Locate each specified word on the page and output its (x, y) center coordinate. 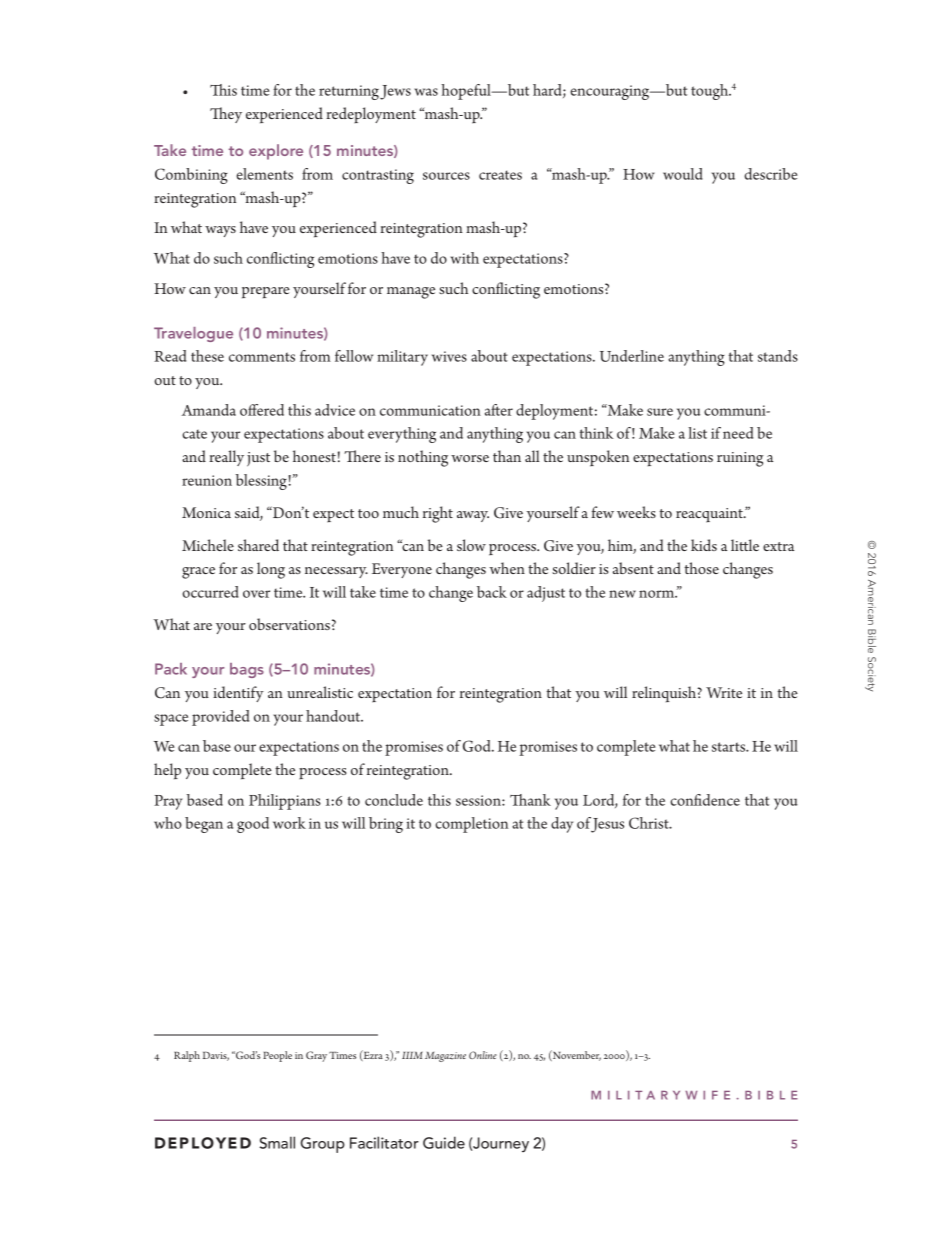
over (256, 594)
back (492, 592)
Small (277, 1142)
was (426, 92)
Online (483, 1055)
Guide (444, 1142)
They (226, 115)
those (701, 568)
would (683, 174)
